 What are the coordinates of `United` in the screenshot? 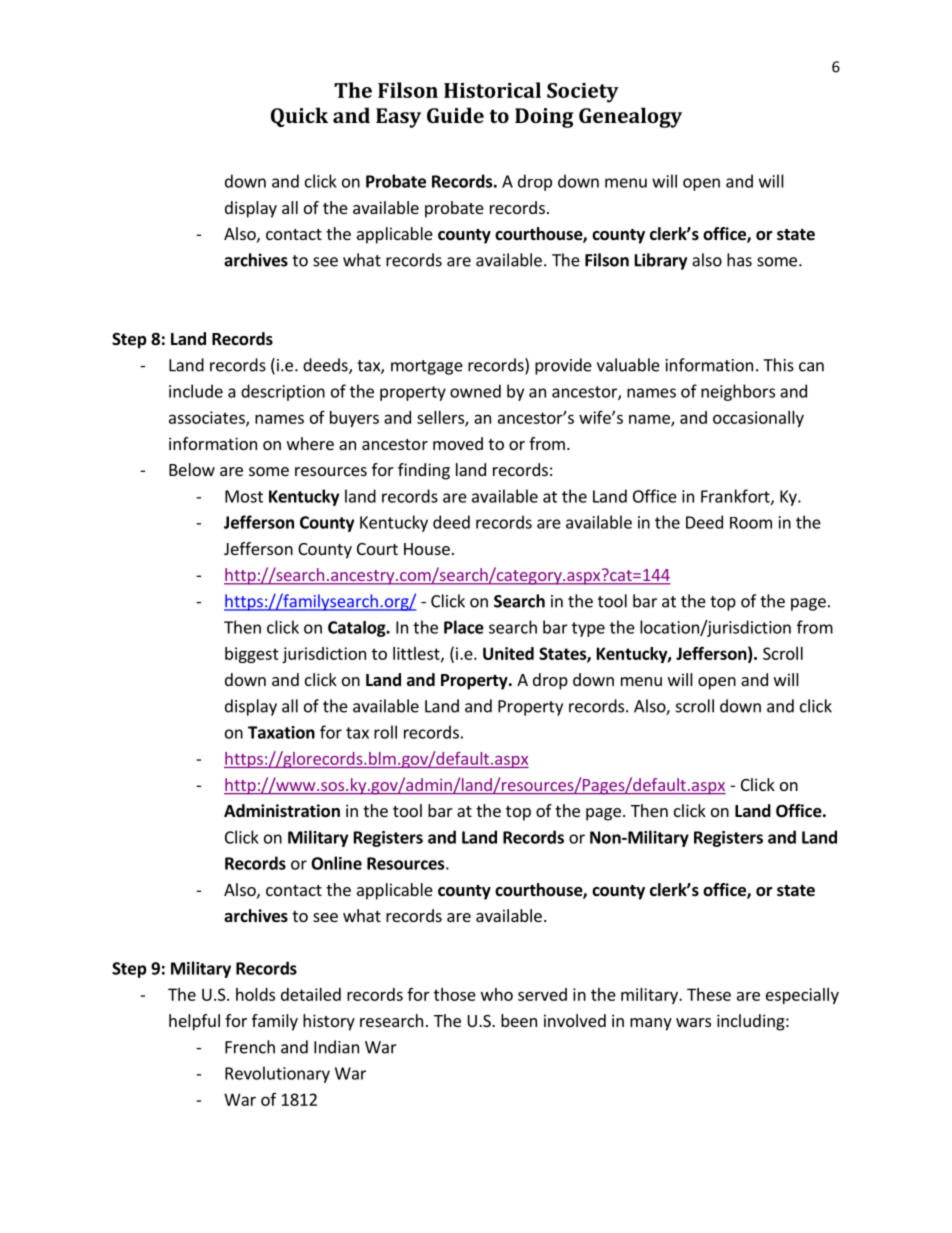 It's located at (508, 653).
